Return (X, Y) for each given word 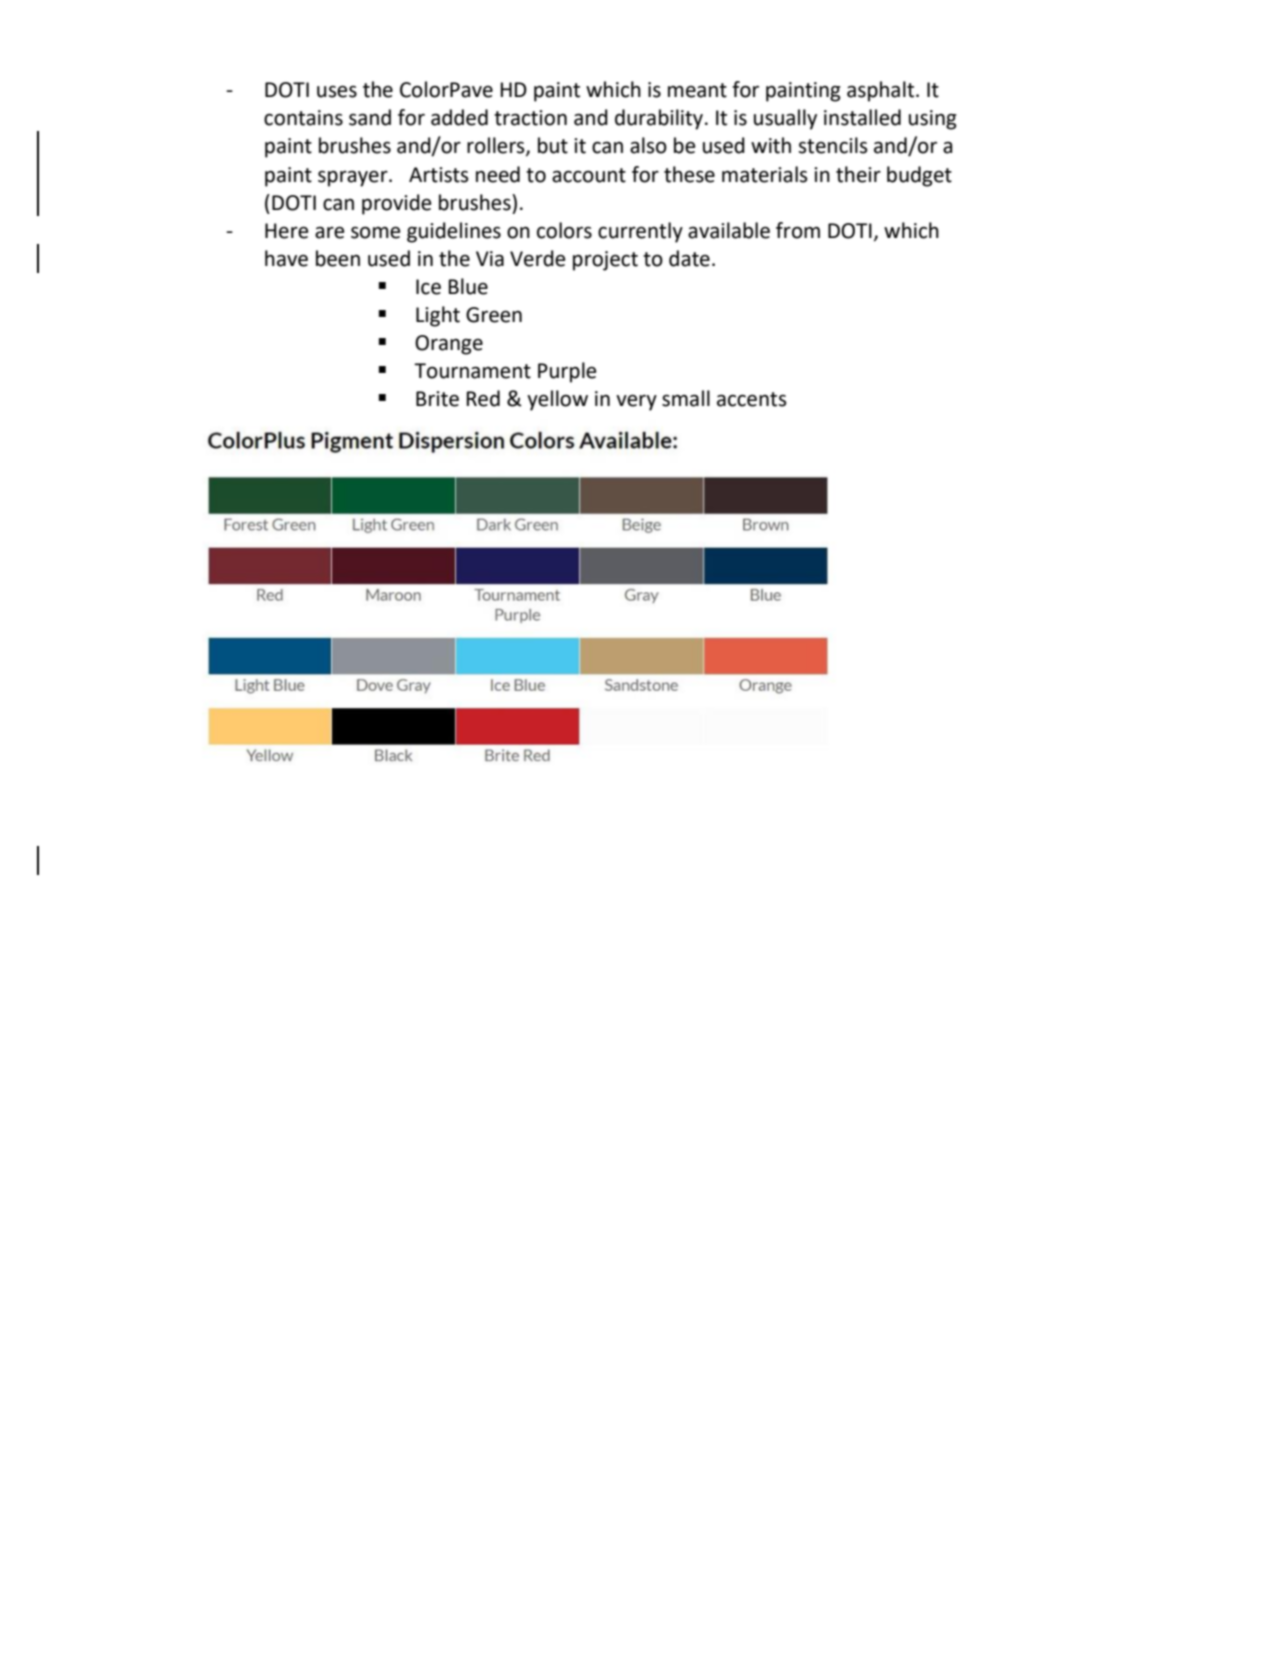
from (798, 230)
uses (337, 91)
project (605, 261)
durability (659, 119)
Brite (437, 399)
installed (862, 117)
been (338, 258)
